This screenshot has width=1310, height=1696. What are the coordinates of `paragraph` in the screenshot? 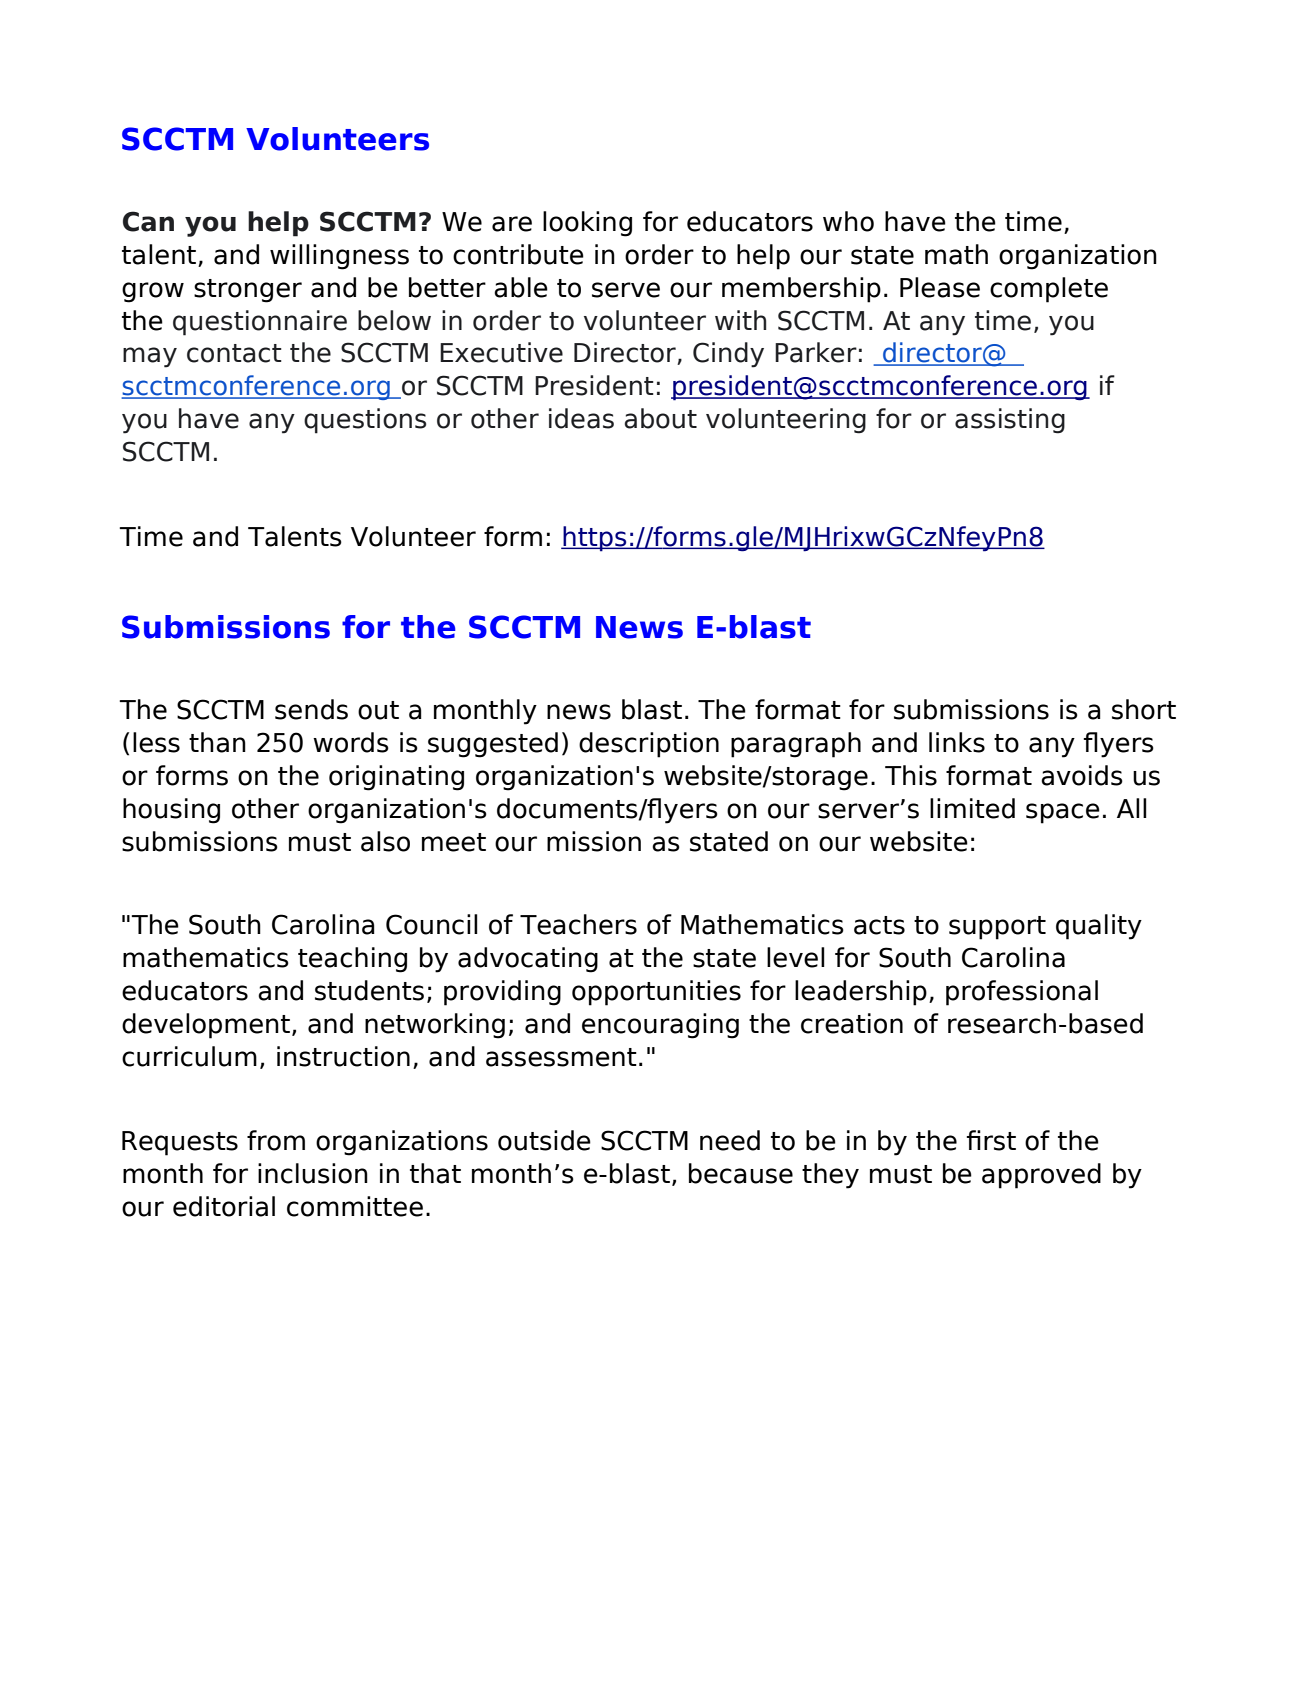 It's located at (796, 745).
